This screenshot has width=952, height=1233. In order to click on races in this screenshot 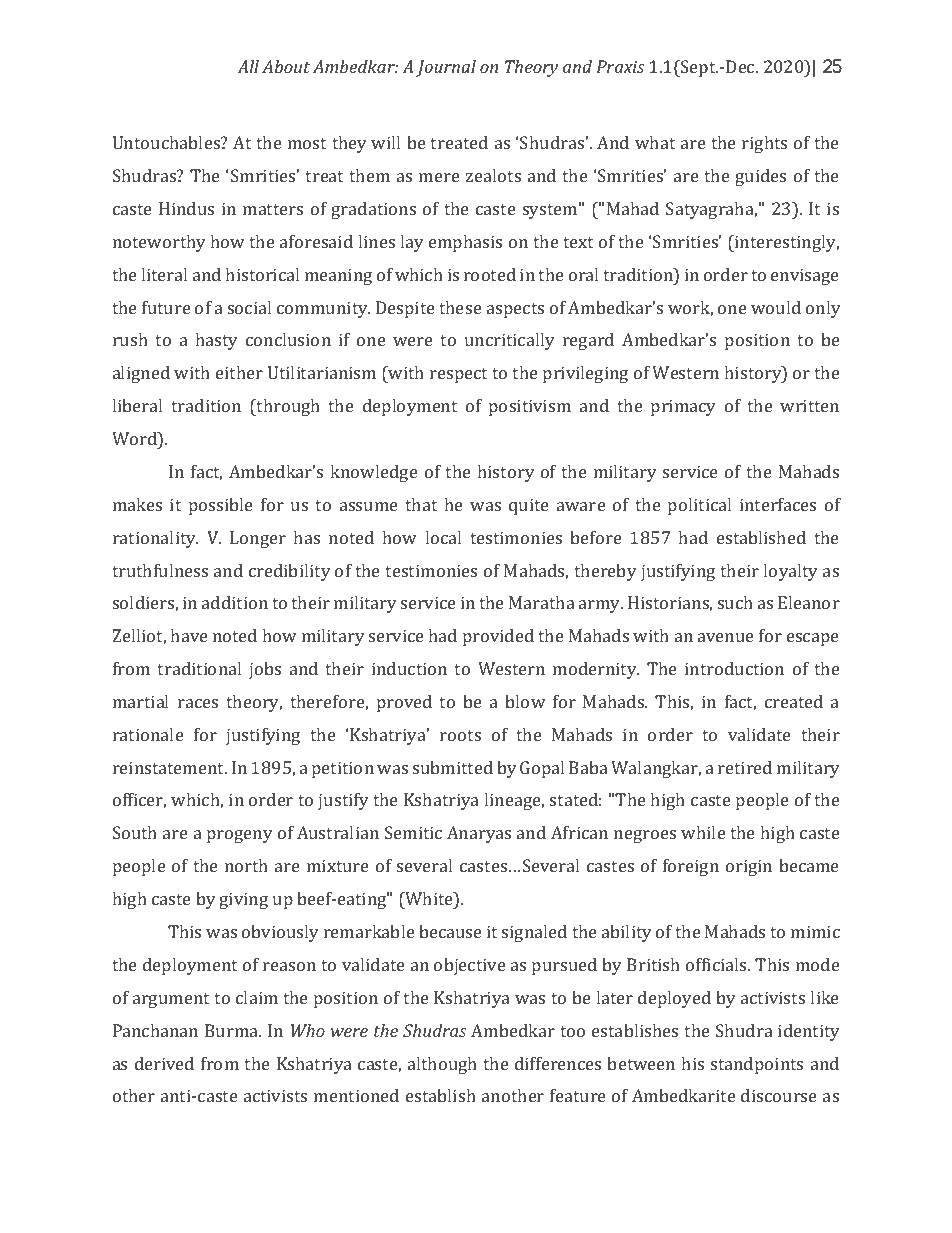, I will do `click(198, 703)`.
